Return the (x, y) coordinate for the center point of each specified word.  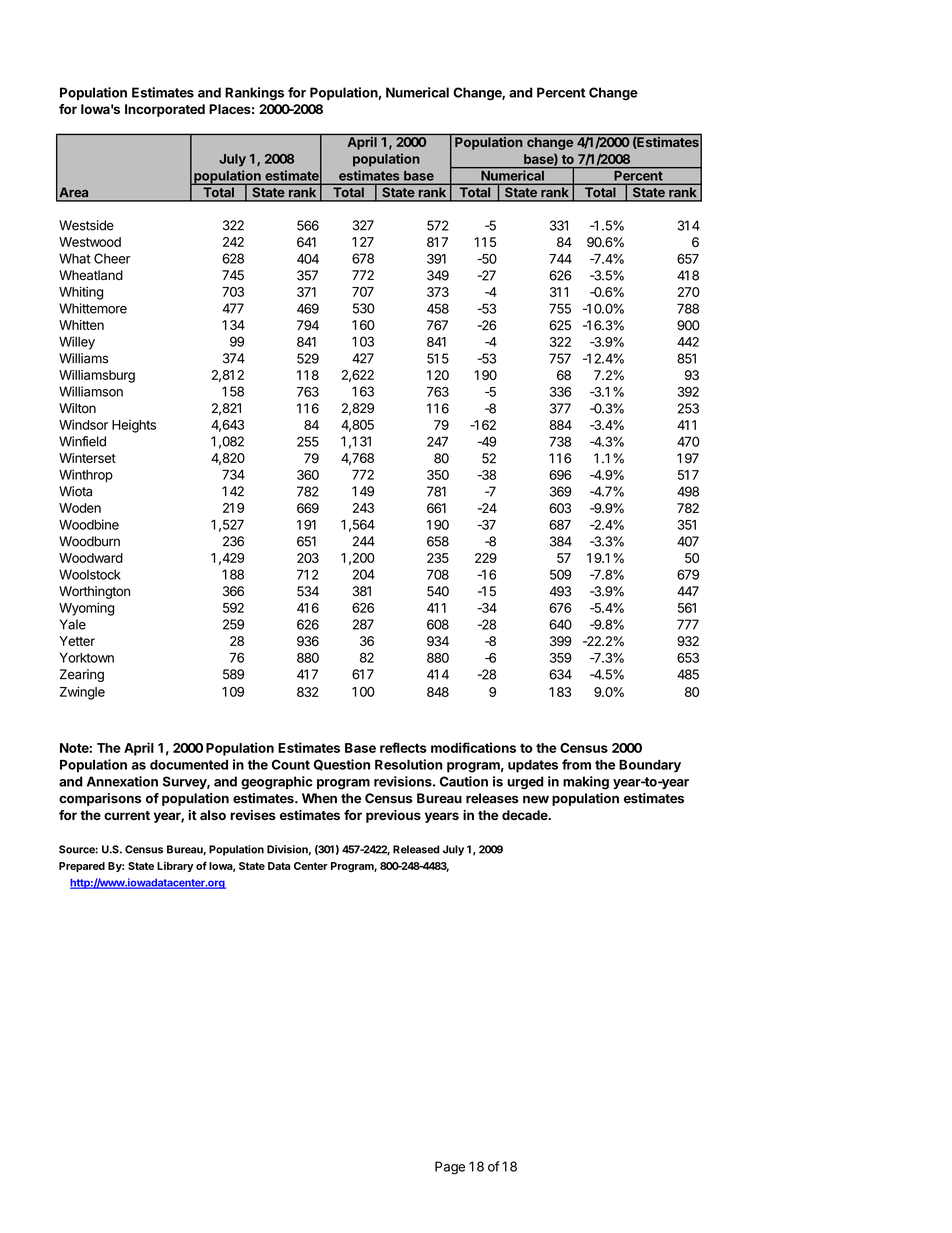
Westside (86, 225)
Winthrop (86, 476)
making (586, 783)
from (576, 764)
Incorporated (165, 110)
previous (393, 816)
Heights (134, 426)
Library (175, 867)
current (127, 815)
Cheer (112, 258)
